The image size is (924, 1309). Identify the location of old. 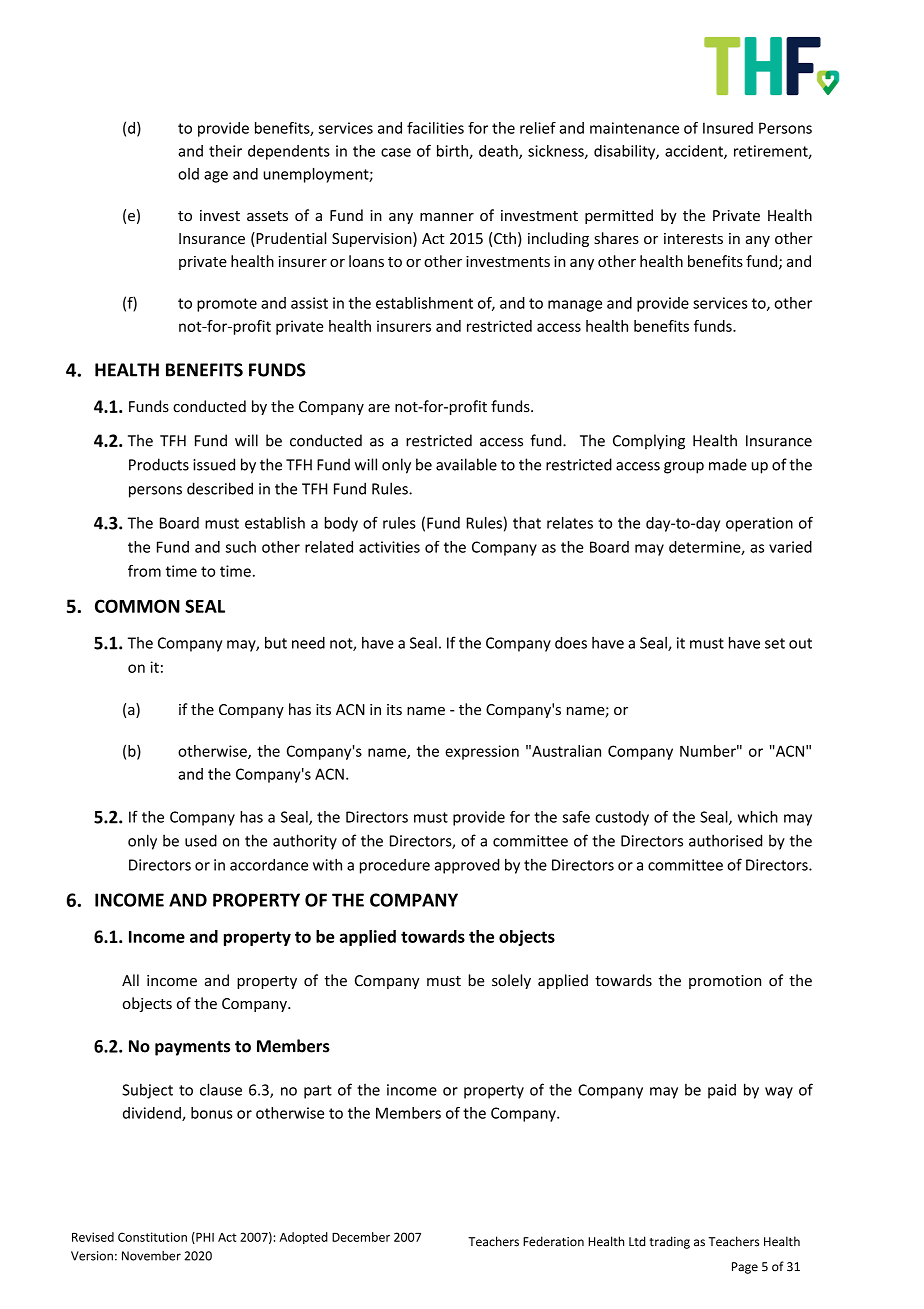
(188, 174).
